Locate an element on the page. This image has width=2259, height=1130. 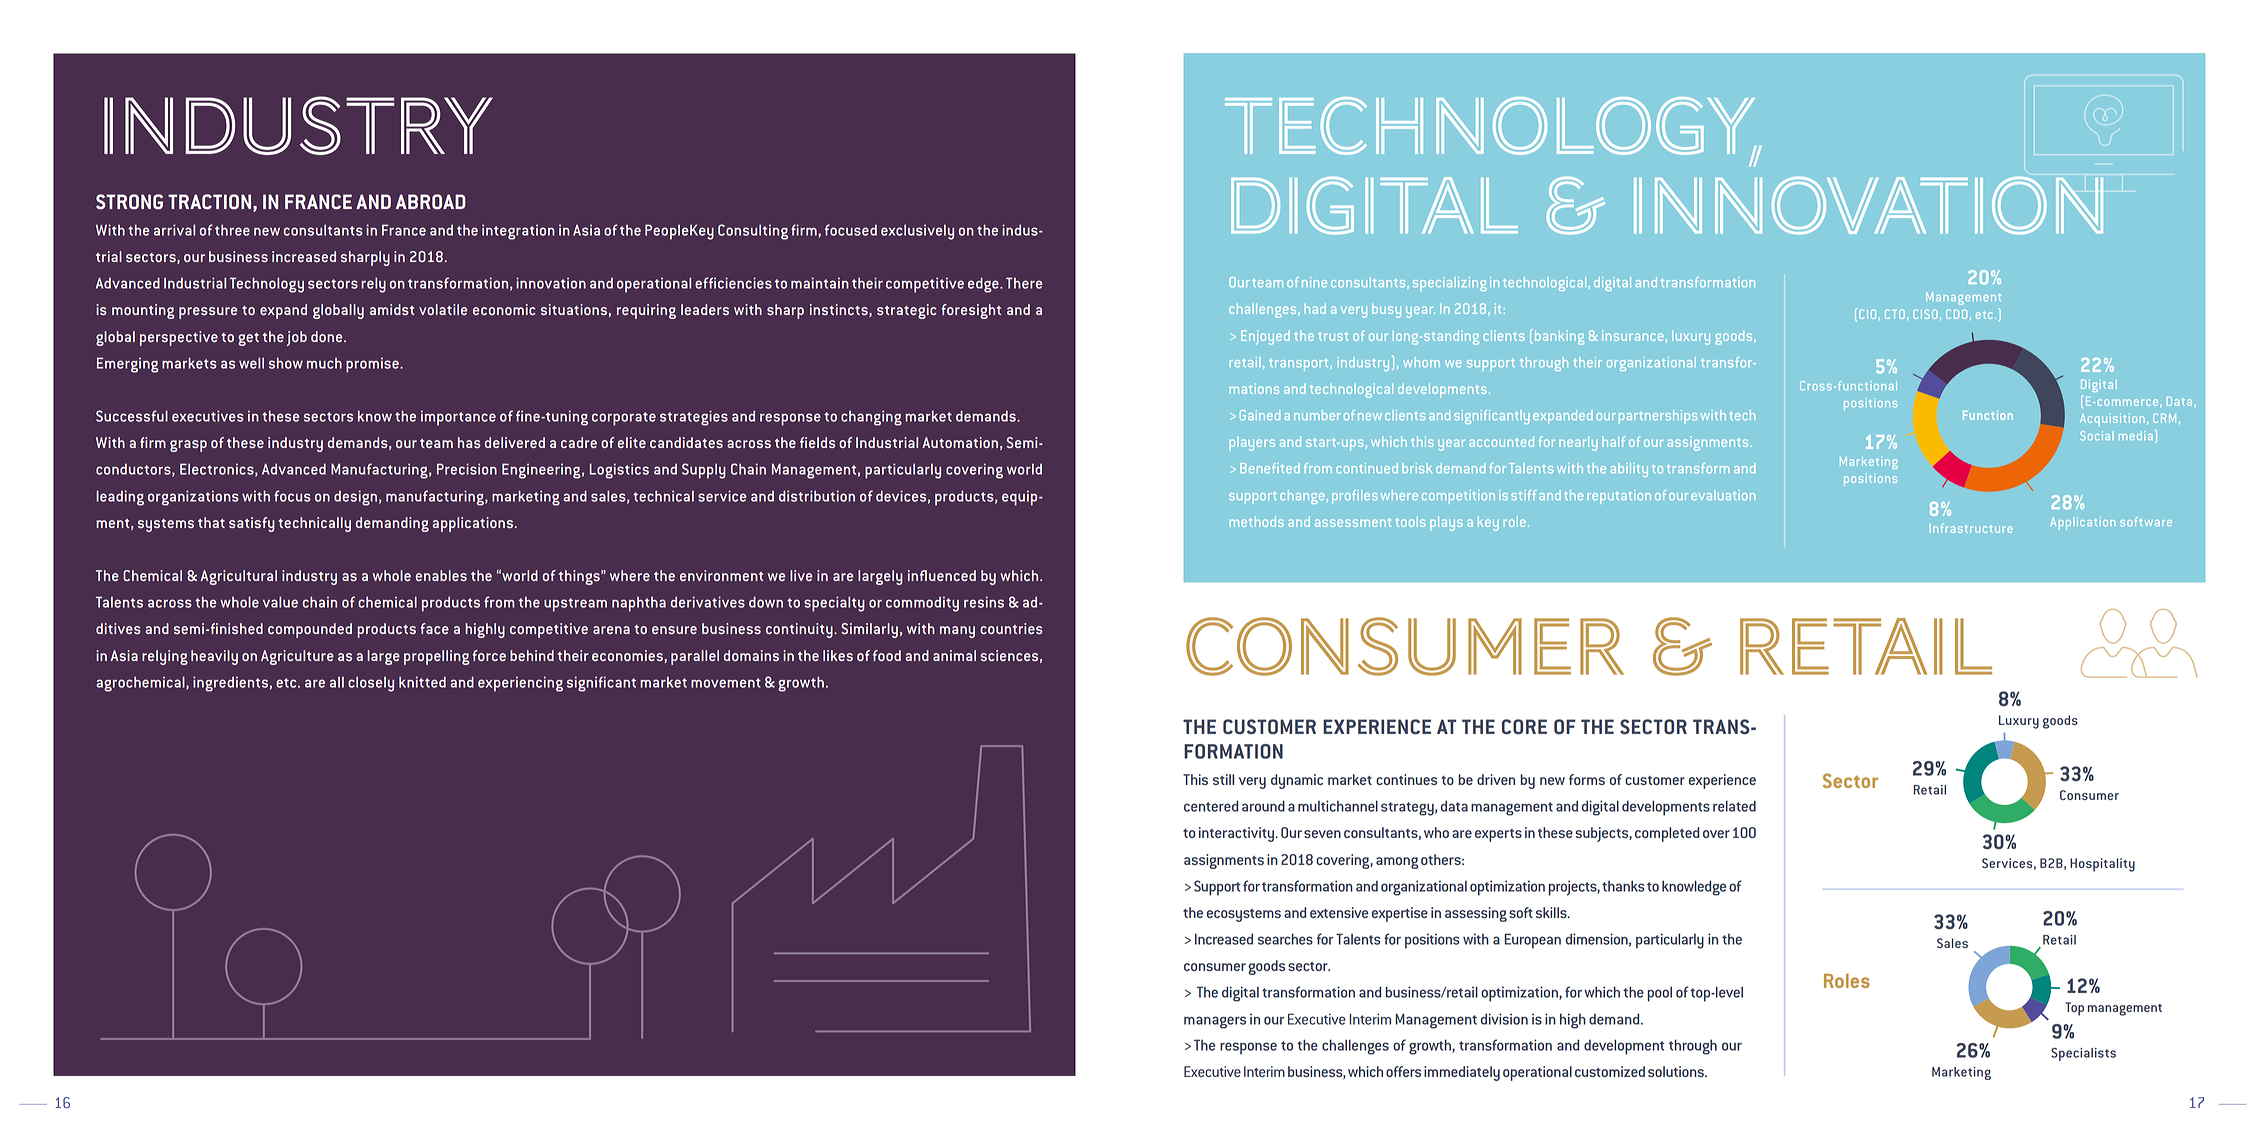
CIO is located at coordinates (1867, 314).
